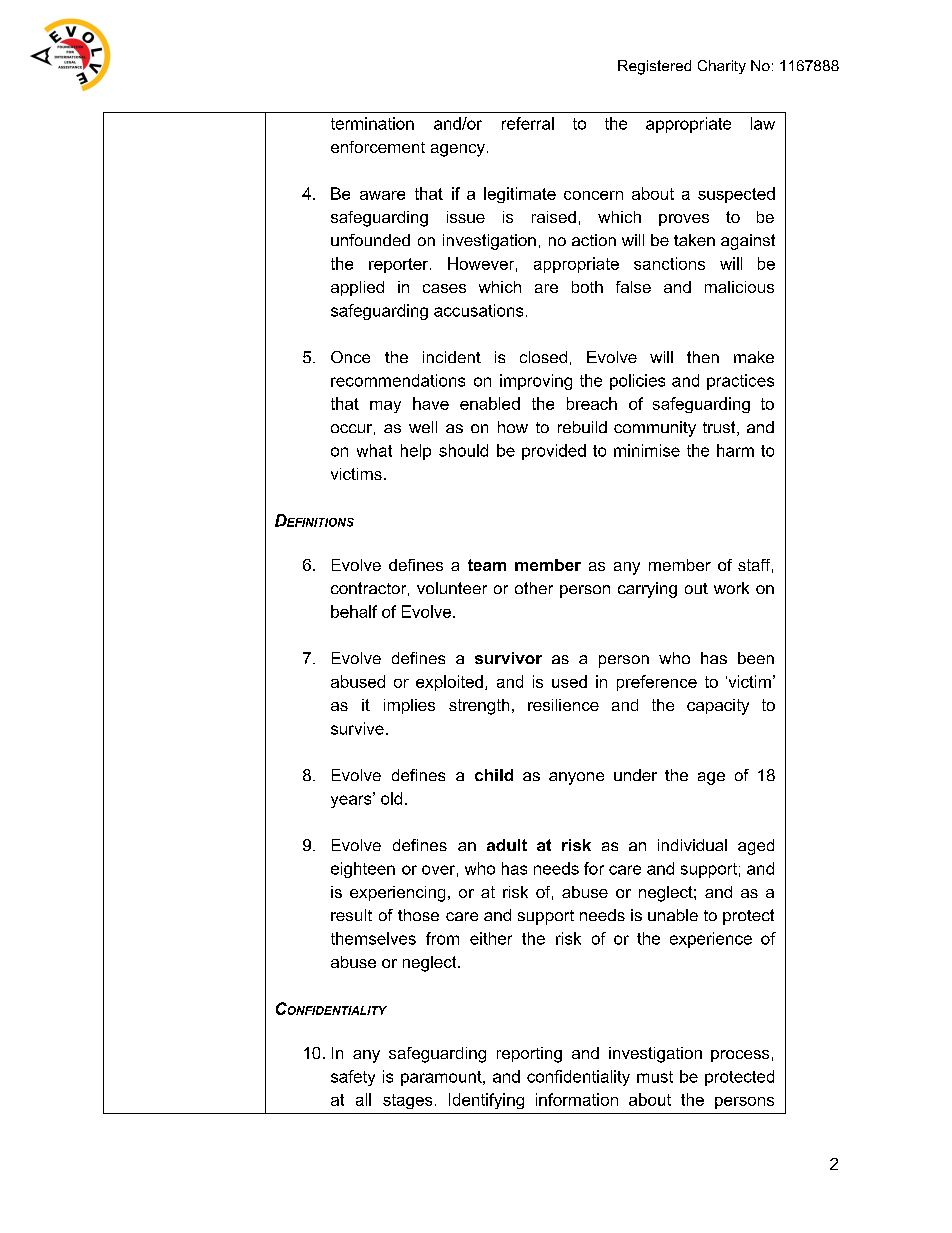 This page has width=952, height=1233. Describe the element at coordinates (554, 452) in the page. I see `provided` at that location.
